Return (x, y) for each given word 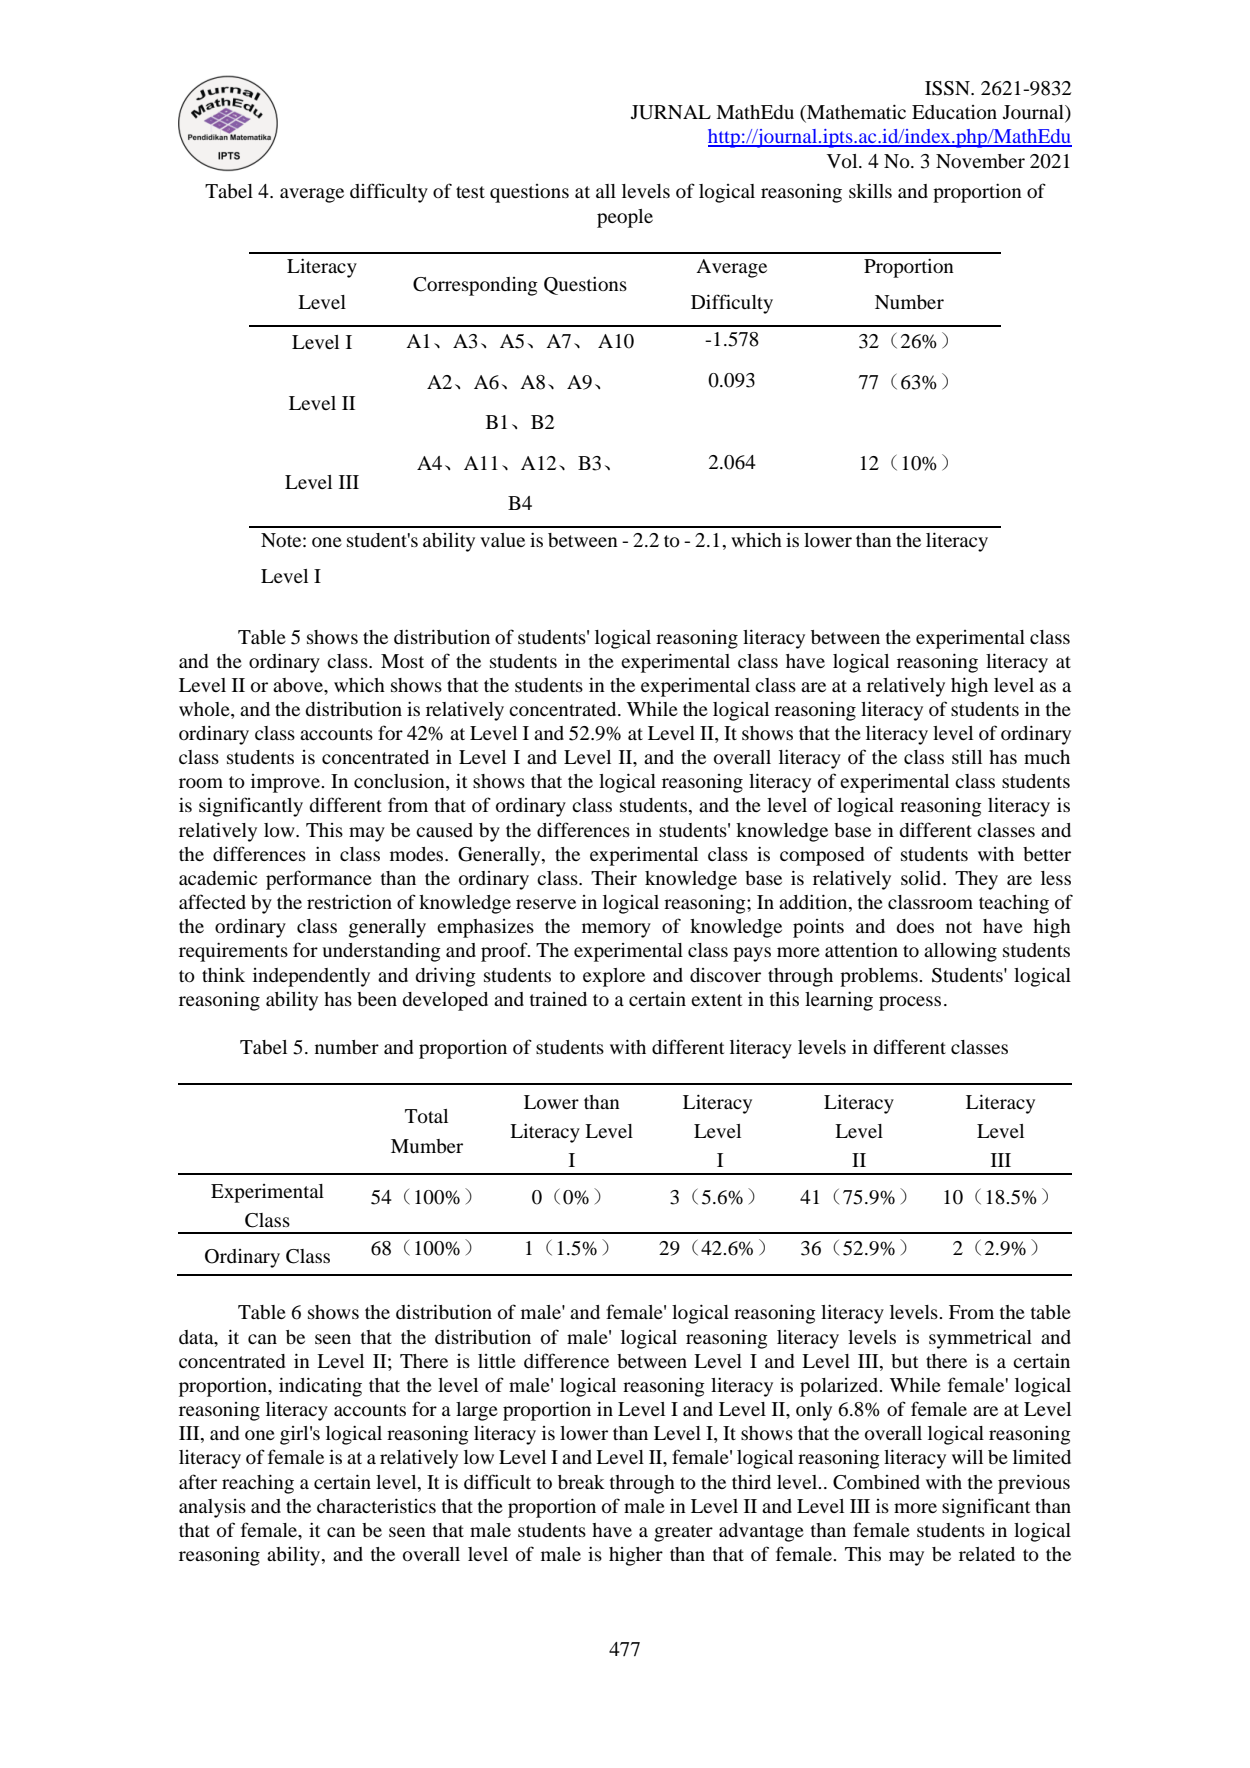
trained (558, 999)
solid (922, 878)
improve (287, 783)
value (502, 540)
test (470, 192)
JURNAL (671, 112)
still (967, 757)
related (987, 1554)
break (581, 1482)
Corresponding (475, 286)
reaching (258, 1484)
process (910, 1003)
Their (614, 877)
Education (954, 112)
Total (426, 1116)
